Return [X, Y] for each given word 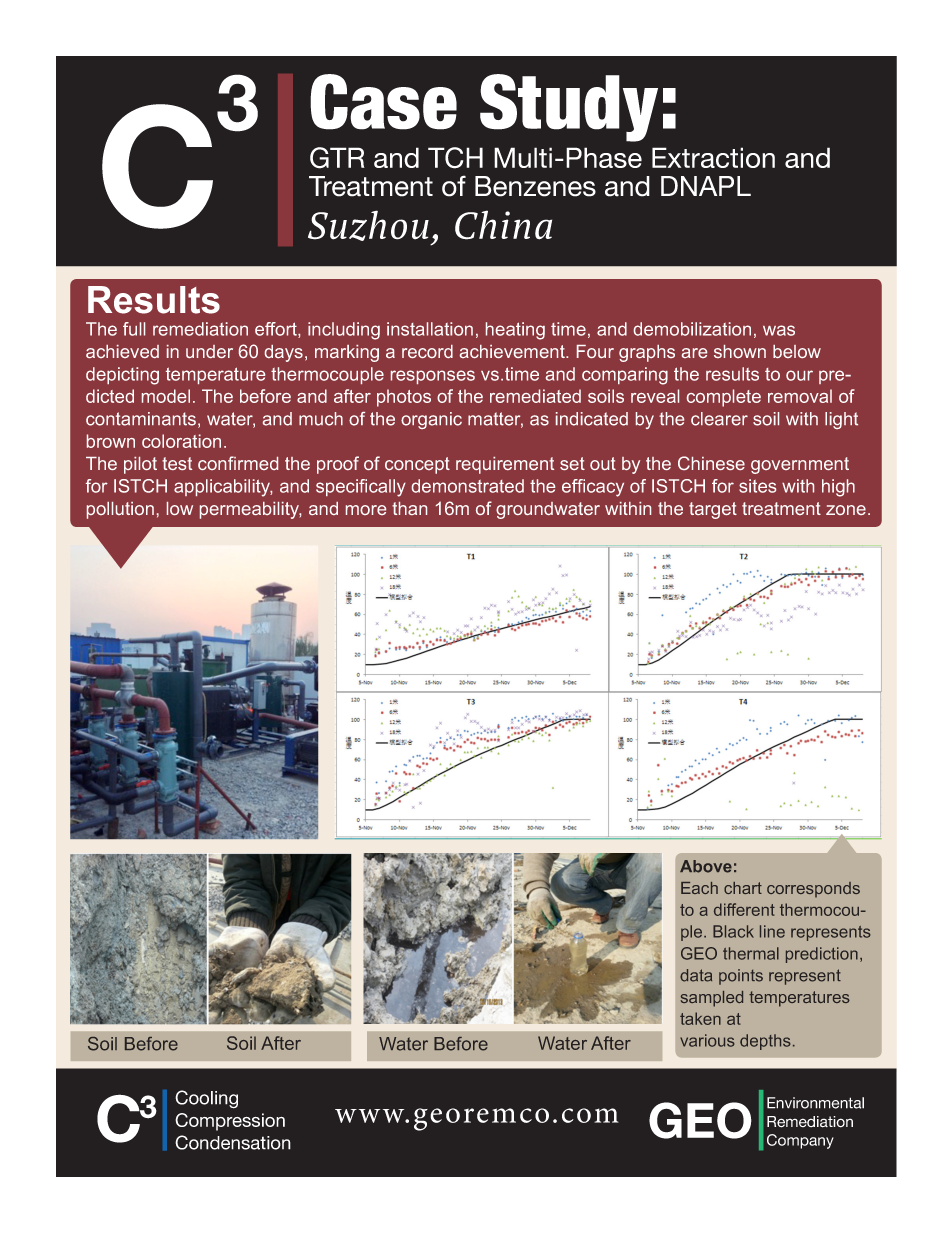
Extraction [713, 157]
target [713, 510]
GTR [337, 158]
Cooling [206, 1099]
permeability [250, 510]
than [409, 508]
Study [569, 108]
